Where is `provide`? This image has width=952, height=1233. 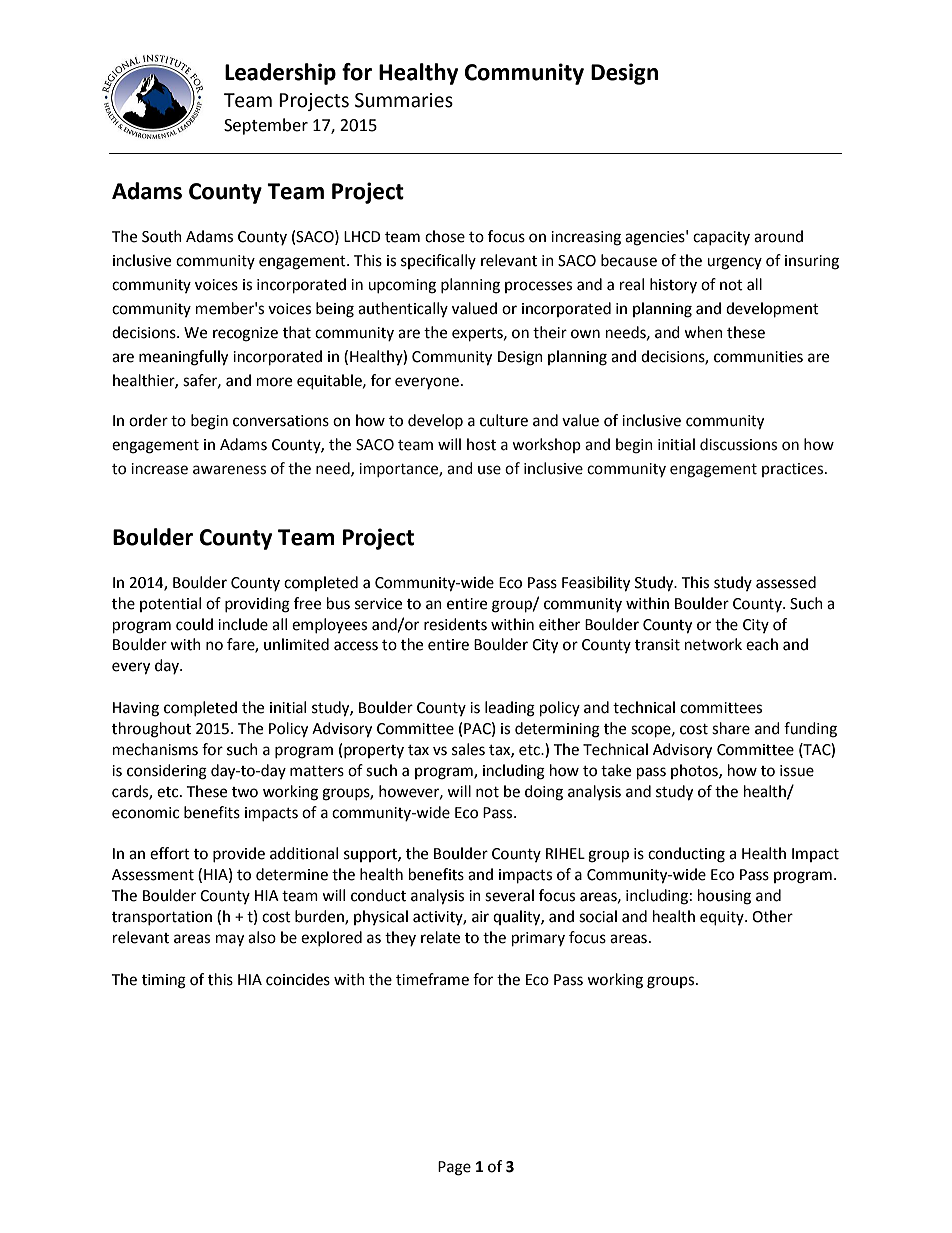
provide is located at coordinates (239, 854).
